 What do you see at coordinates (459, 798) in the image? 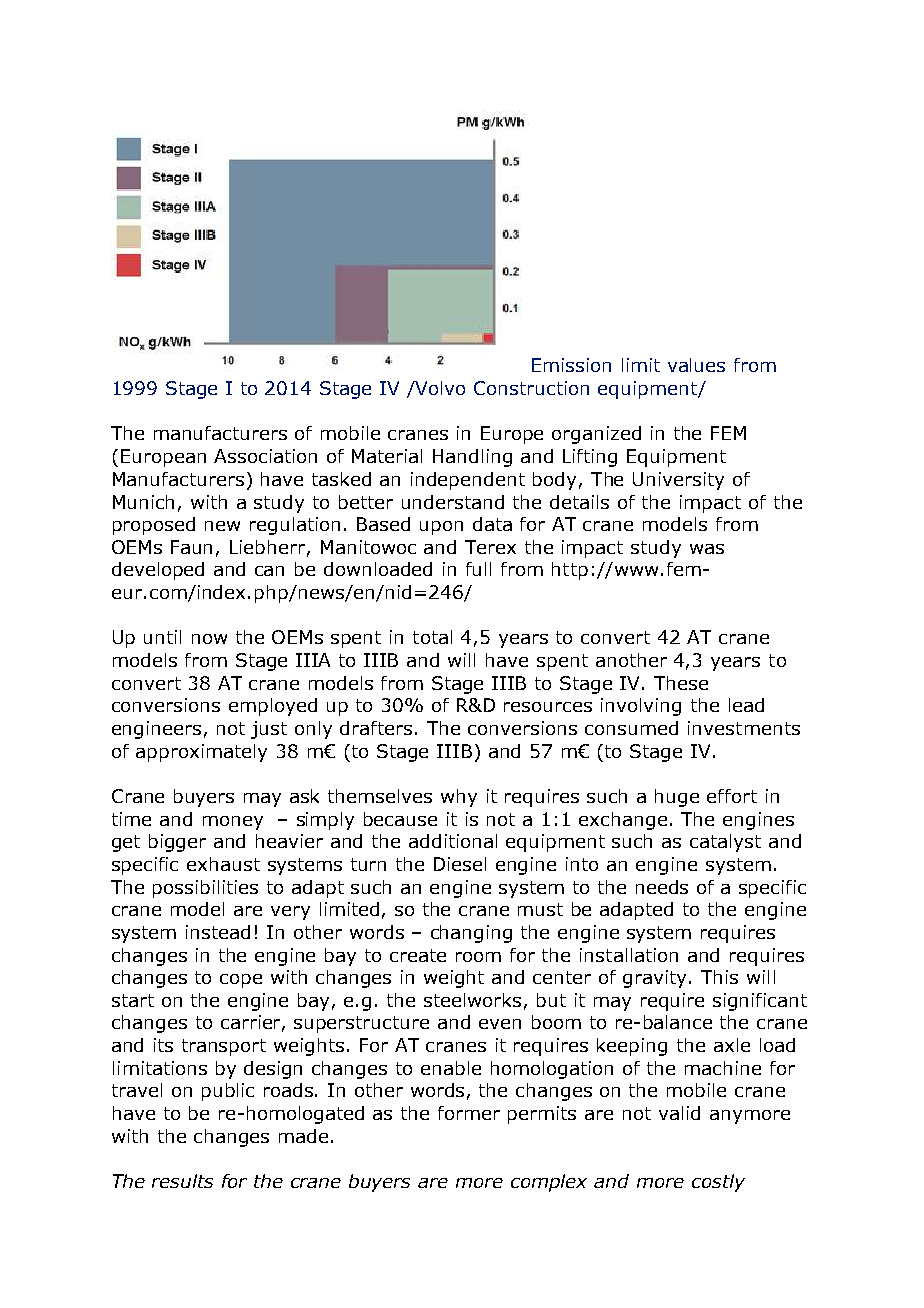
I see `why` at bounding box center [459, 798].
